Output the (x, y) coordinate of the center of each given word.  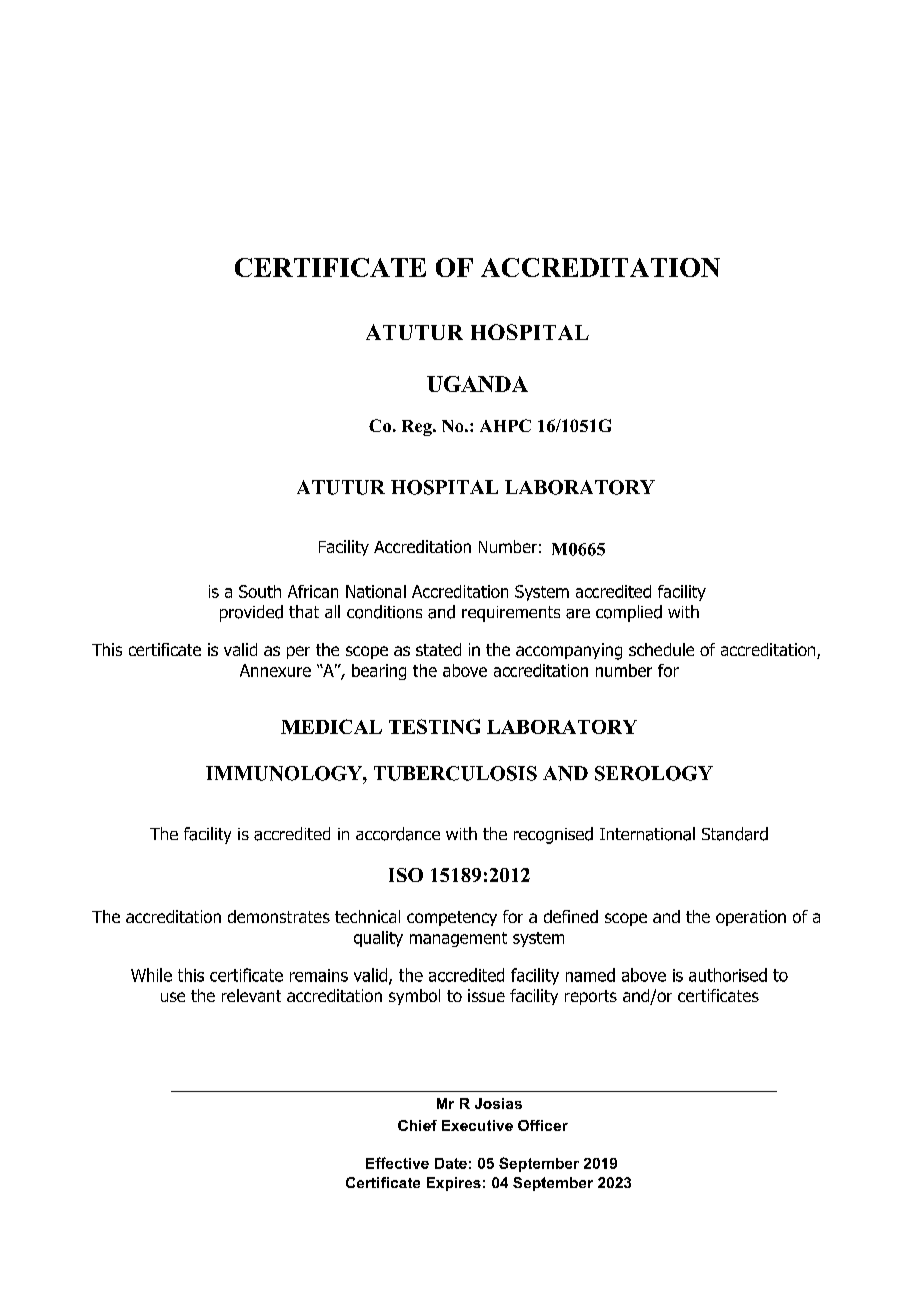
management (458, 939)
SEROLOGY (654, 773)
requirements (511, 614)
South (260, 591)
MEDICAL (331, 726)
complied (629, 613)
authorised (728, 975)
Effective (397, 1163)
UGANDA (477, 384)
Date (451, 1163)
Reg (418, 428)
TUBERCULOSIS (455, 773)
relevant (251, 995)
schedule (661, 649)
